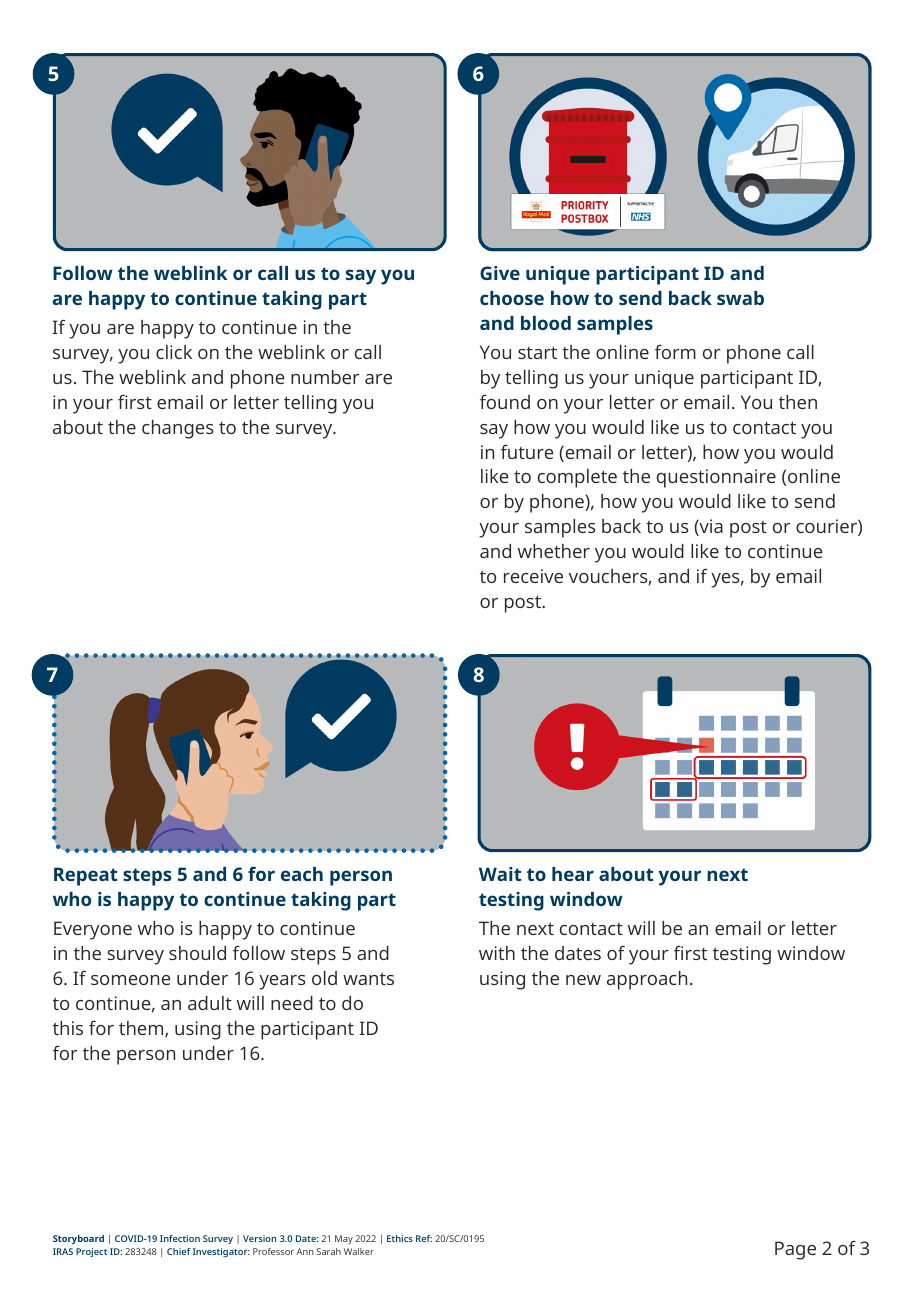 The image size is (924, 1308). Describe the element at coordinates (85, 876) in the screenshot. I see `Repeat` at that location.
